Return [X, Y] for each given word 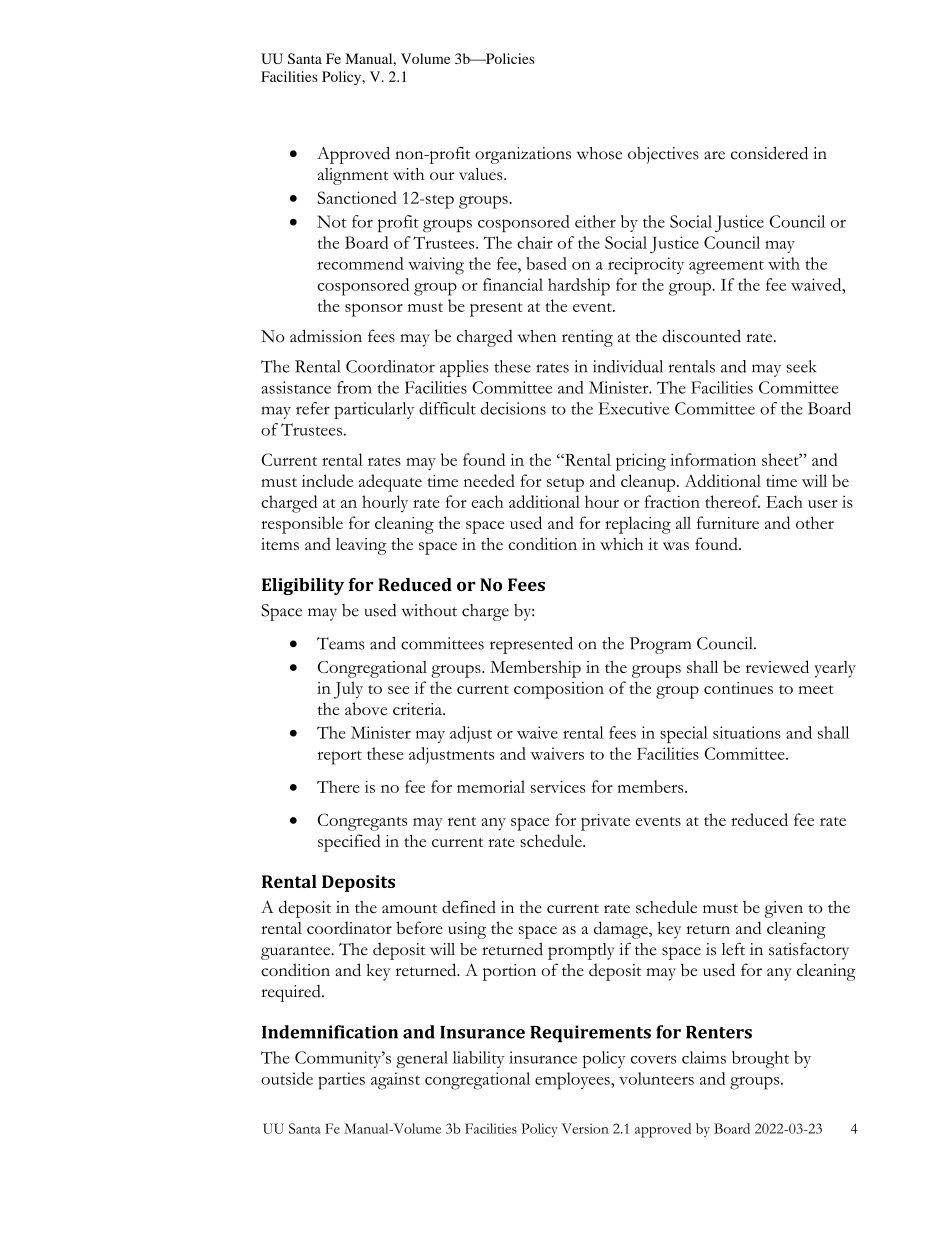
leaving [361, 546]
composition [559, 690]
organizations [523, 155]
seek [801, 366]
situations [747, 732]
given [784, 909]
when [537, 336]
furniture [728, 522]
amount [409, 908]
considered [769, 153]
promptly [581, 951]
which [621, 543]
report [339, 758]
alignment [353, 176]
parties [341, 1081]
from [354, 387]
